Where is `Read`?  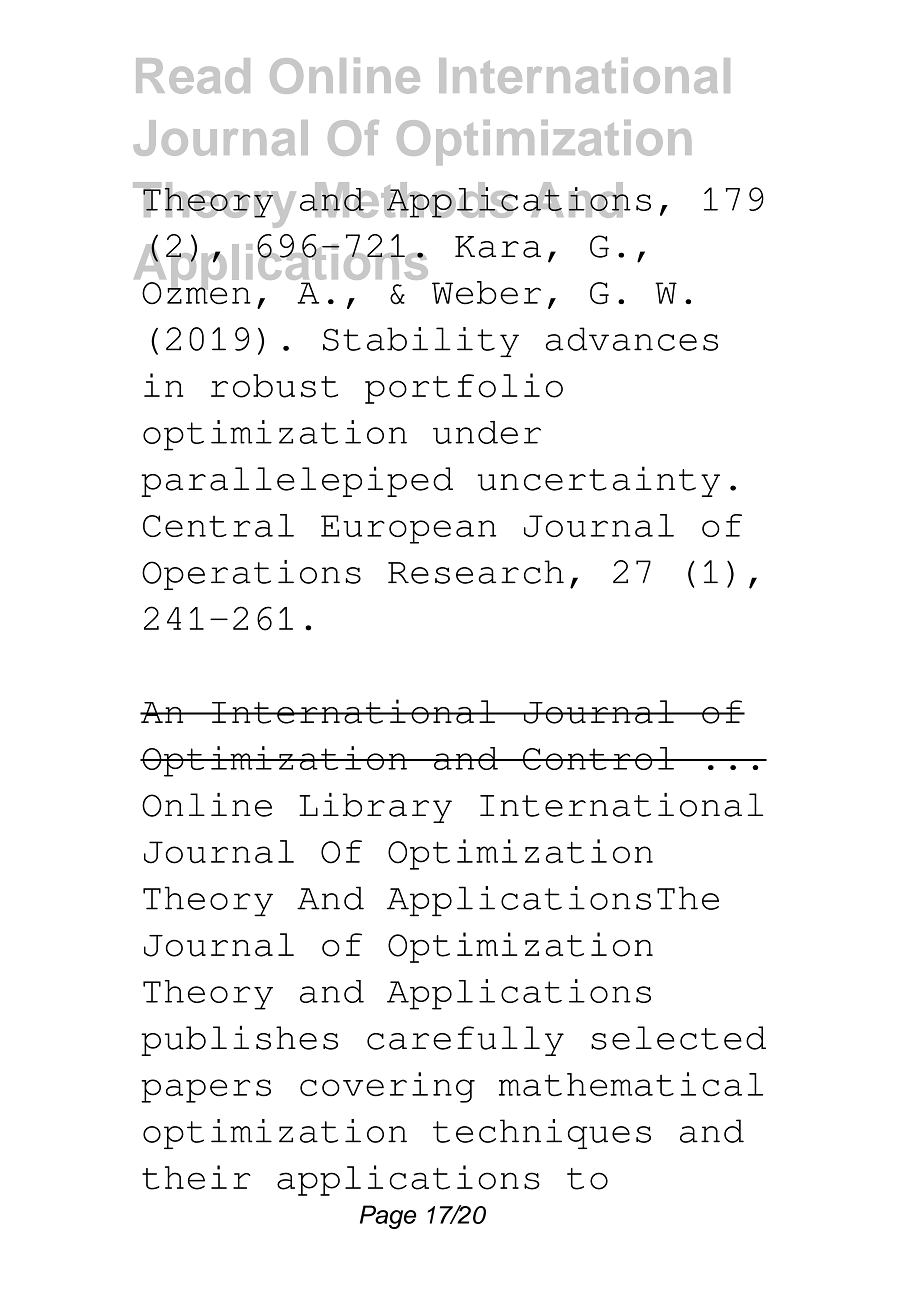 Read is located at coordinates (193, 76).
